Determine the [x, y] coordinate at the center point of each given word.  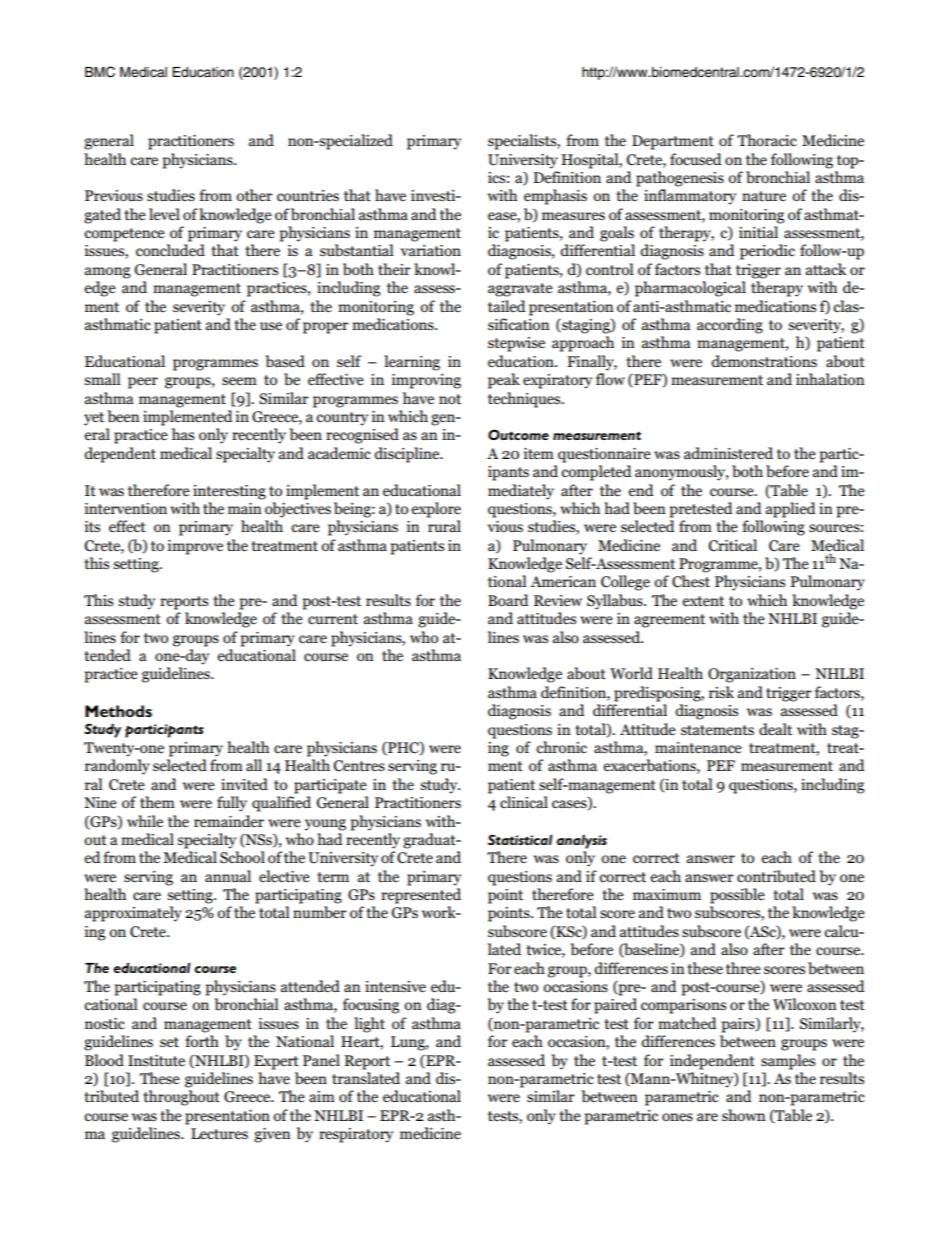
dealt [775, 729]
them [157, 802]
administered [728, 453]
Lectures [219, 1134]
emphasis [555, 197]
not [450, 399]
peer [143, 383]
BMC [100, 72]
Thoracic [767, 140]
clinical [524, 802]
